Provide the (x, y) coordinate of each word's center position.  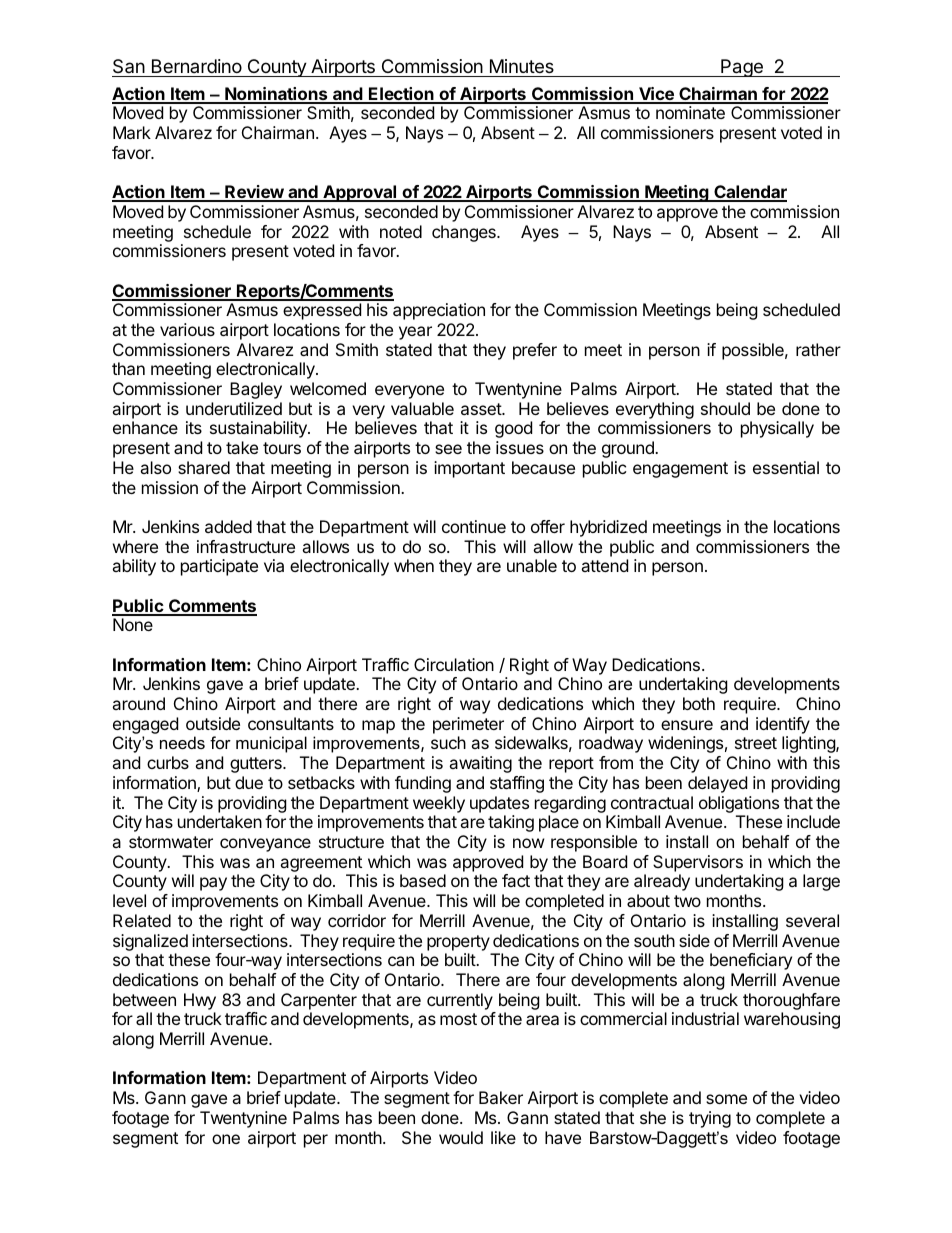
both (699, 703)
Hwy (200, 1001)
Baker (501, 1097)
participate (219, 567)
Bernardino (197, 66)
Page (742, 68)
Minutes (522, 66)
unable (532, 565)
